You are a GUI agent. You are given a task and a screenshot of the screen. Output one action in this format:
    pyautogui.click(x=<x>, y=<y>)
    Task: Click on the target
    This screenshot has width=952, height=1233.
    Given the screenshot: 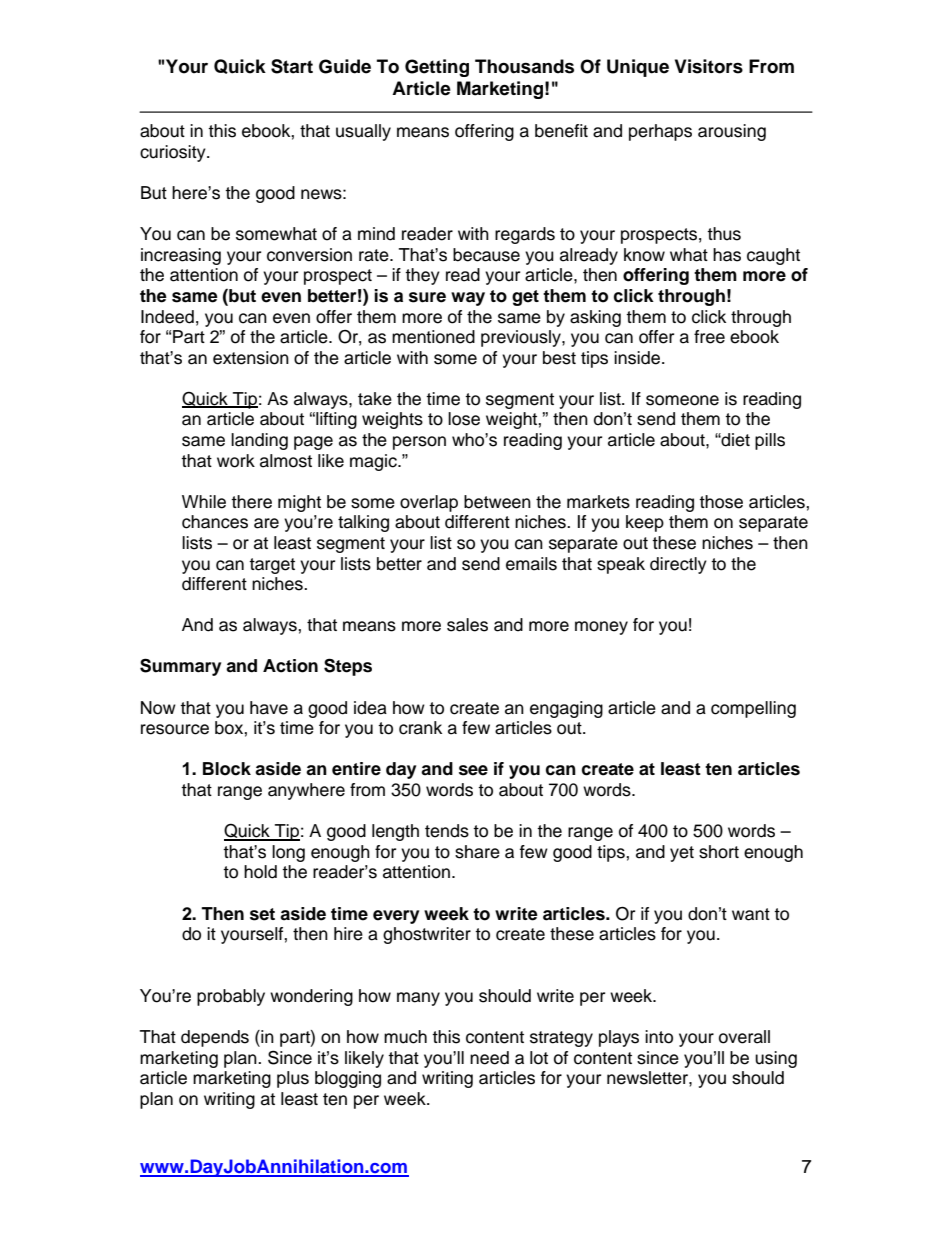 What is the action you would take?
    pyautogui.click(x=272, y=566)
